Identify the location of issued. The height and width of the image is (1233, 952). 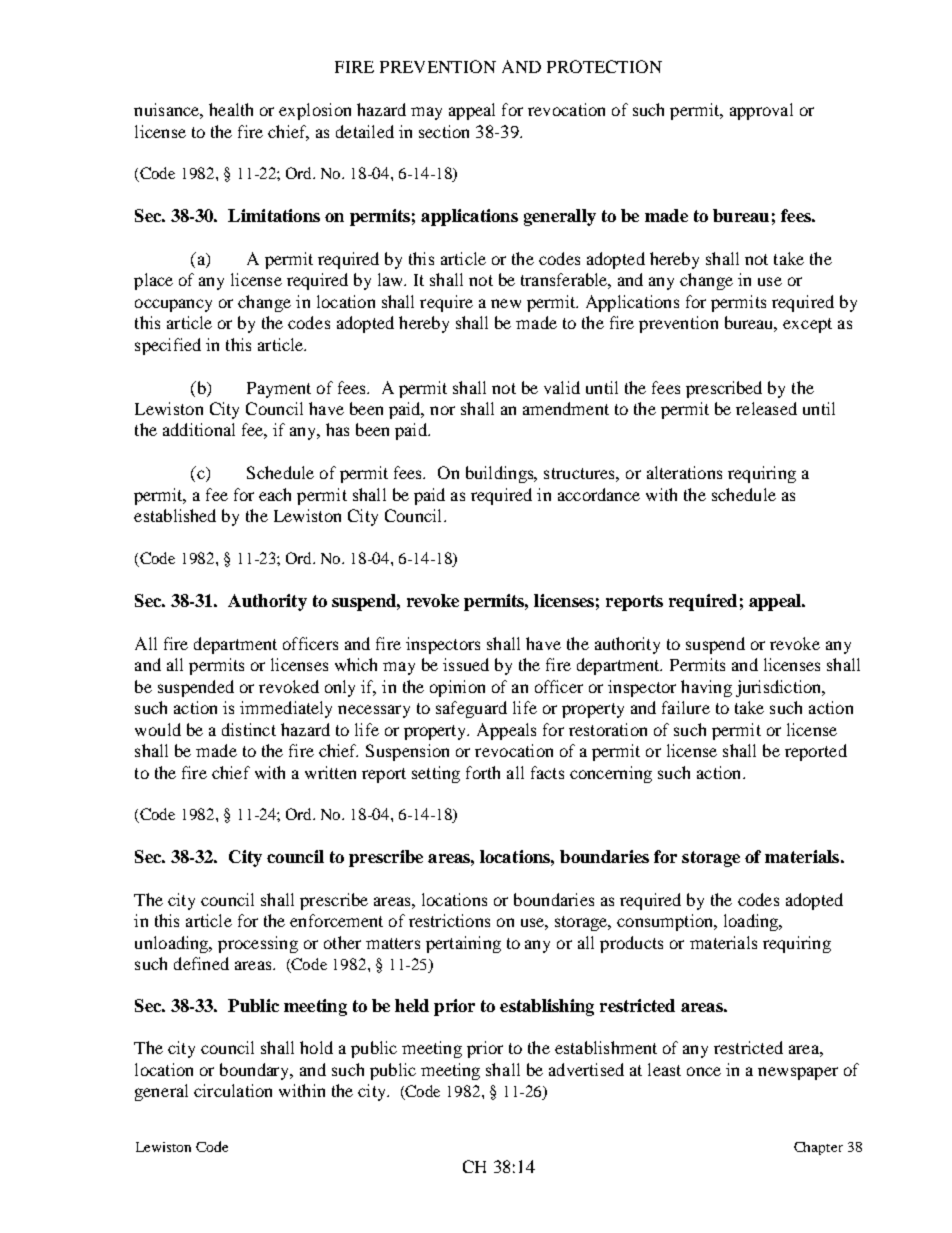
(466, 664).
